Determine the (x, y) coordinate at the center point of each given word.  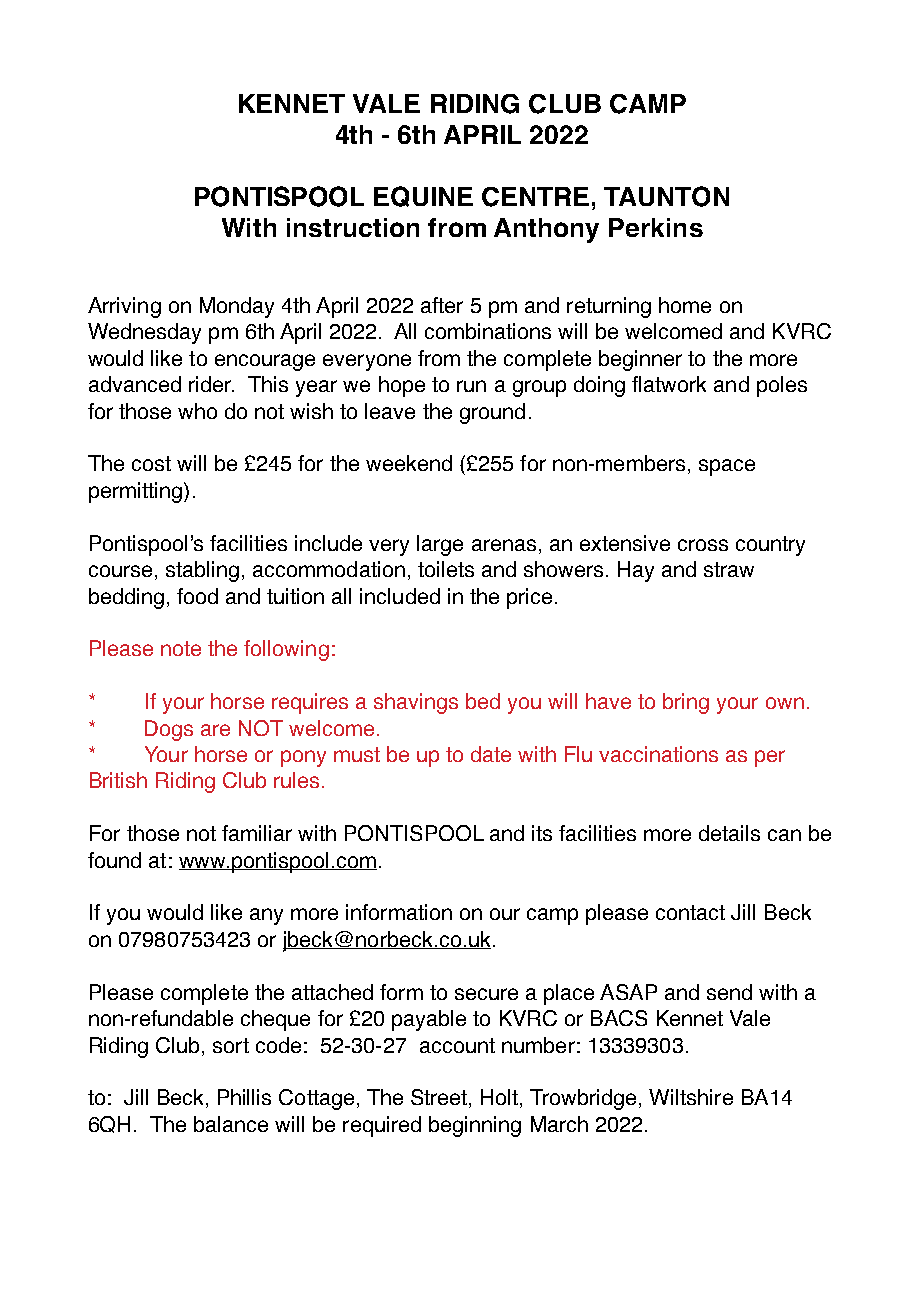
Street (440, 1098)
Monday (237, 307)
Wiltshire (691, 1097)
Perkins (656, 227)
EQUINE (423, 196)
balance (231, 1124)
